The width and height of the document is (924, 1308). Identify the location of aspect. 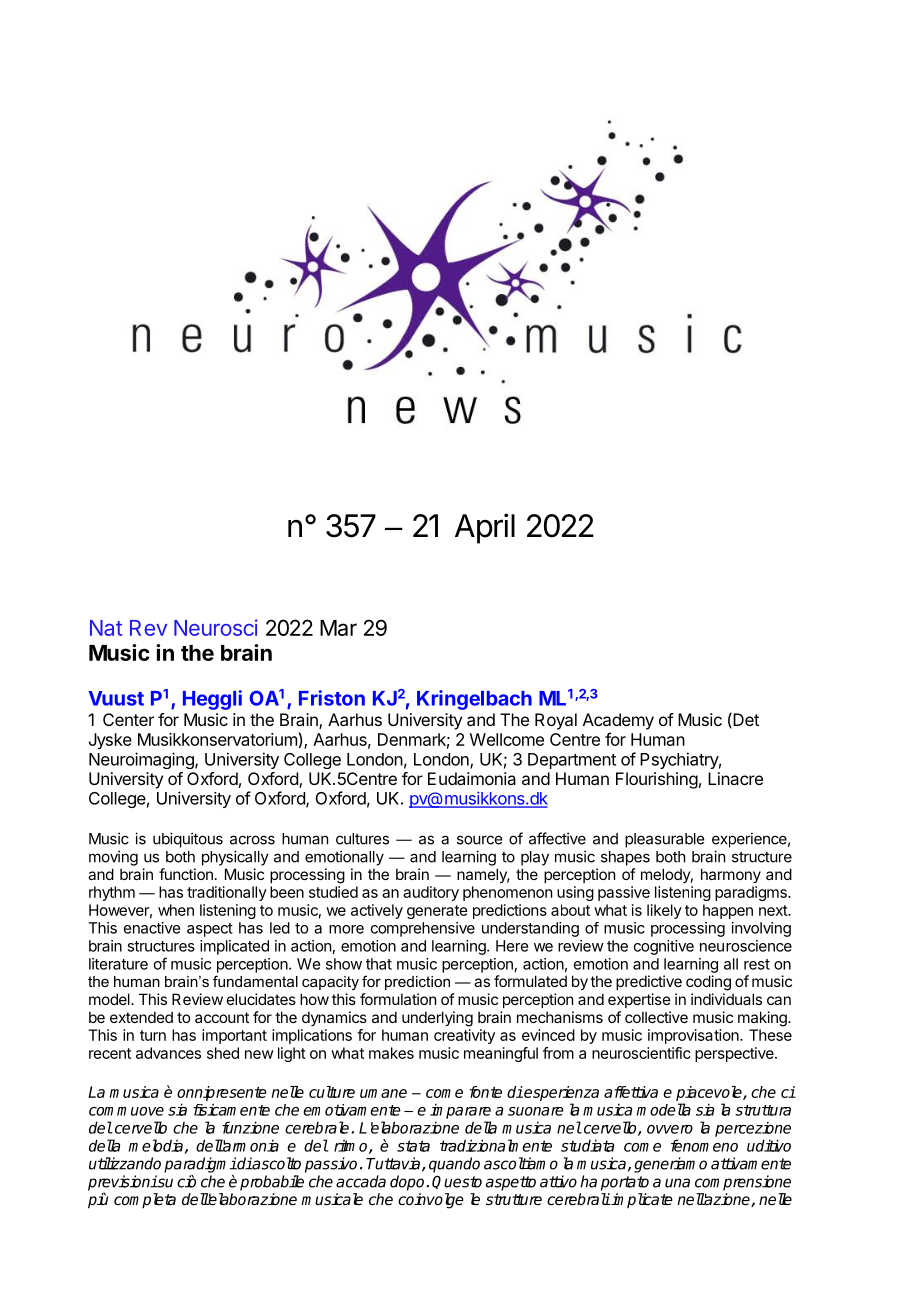
(210, 930).
